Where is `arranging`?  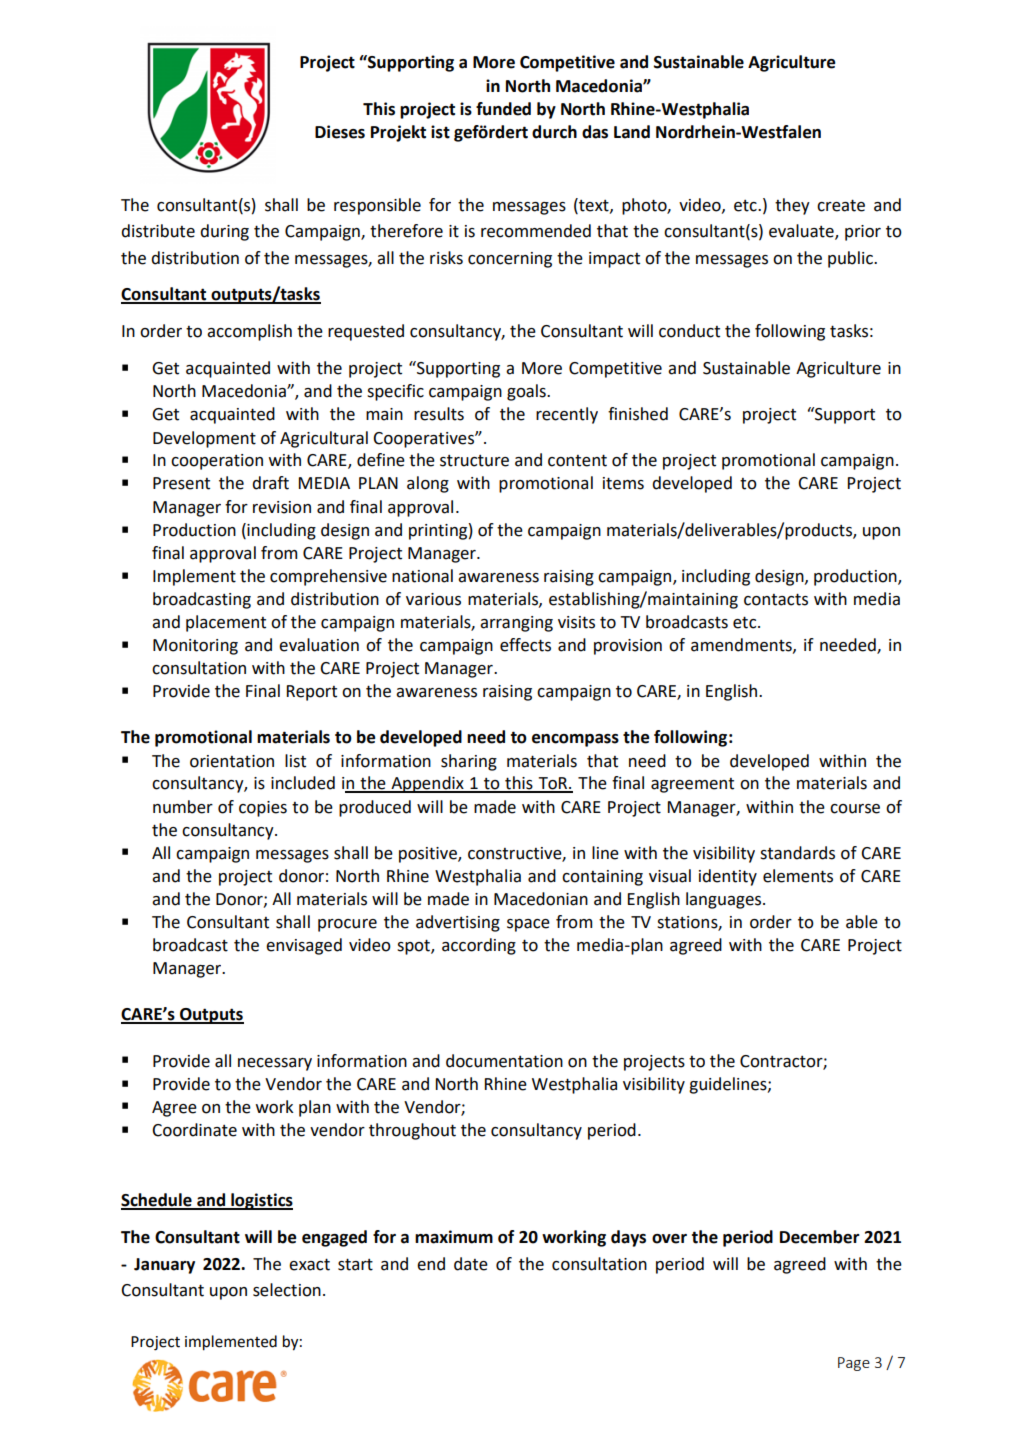
arranging is located at coordinates (516, 624).
